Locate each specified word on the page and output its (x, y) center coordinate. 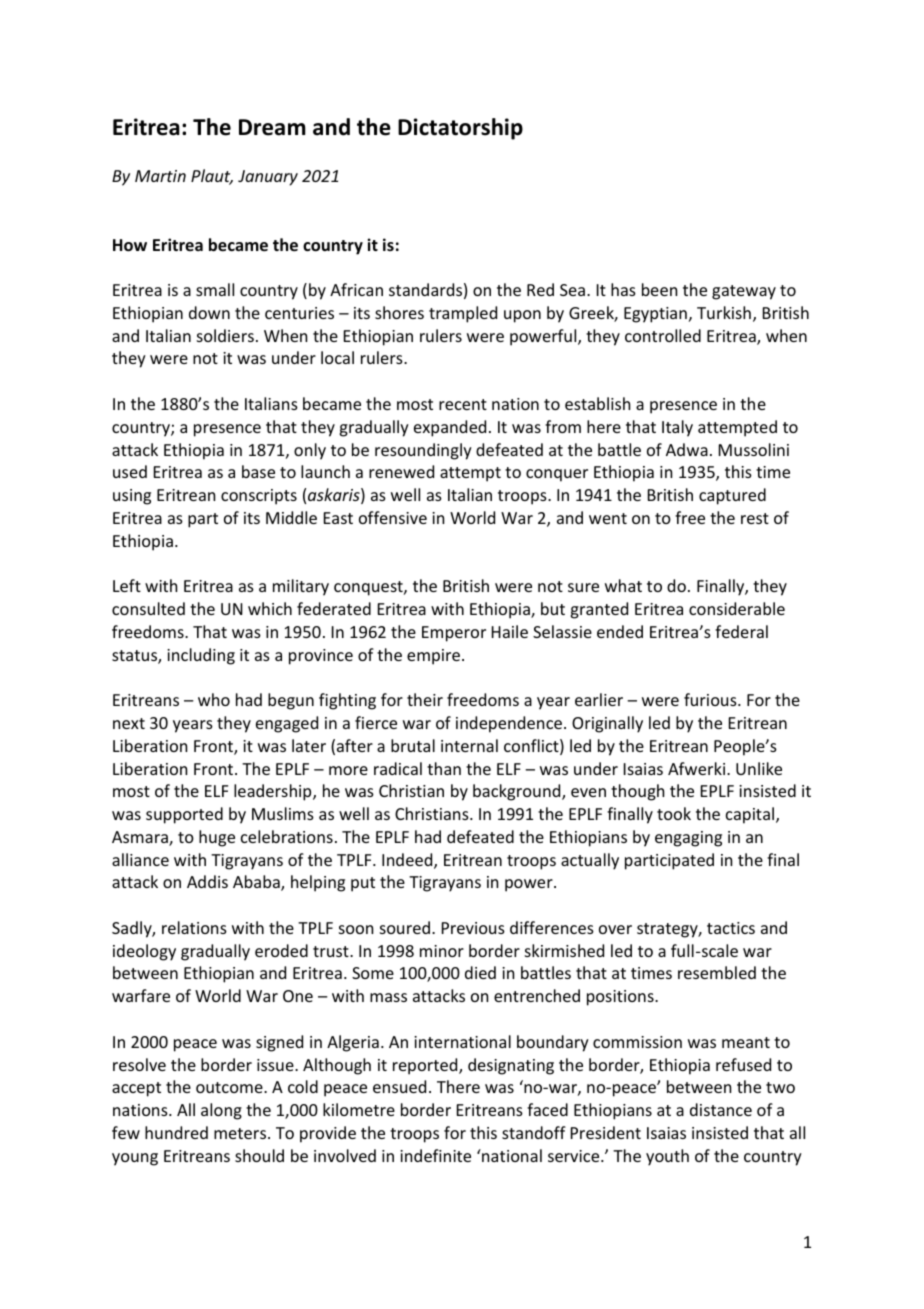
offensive (393, 517)
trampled (463, 314)
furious (711, 699)
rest (755, 518)
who (214, 699)
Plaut (212, 177)
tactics (731, 928)
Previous (473, 928)
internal (469, 745)
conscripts (259, 497)
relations (194, 927)
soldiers (225, 335)
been (659, 289)
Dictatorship (460, 129)
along (221, 1111)
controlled (663, 335)
